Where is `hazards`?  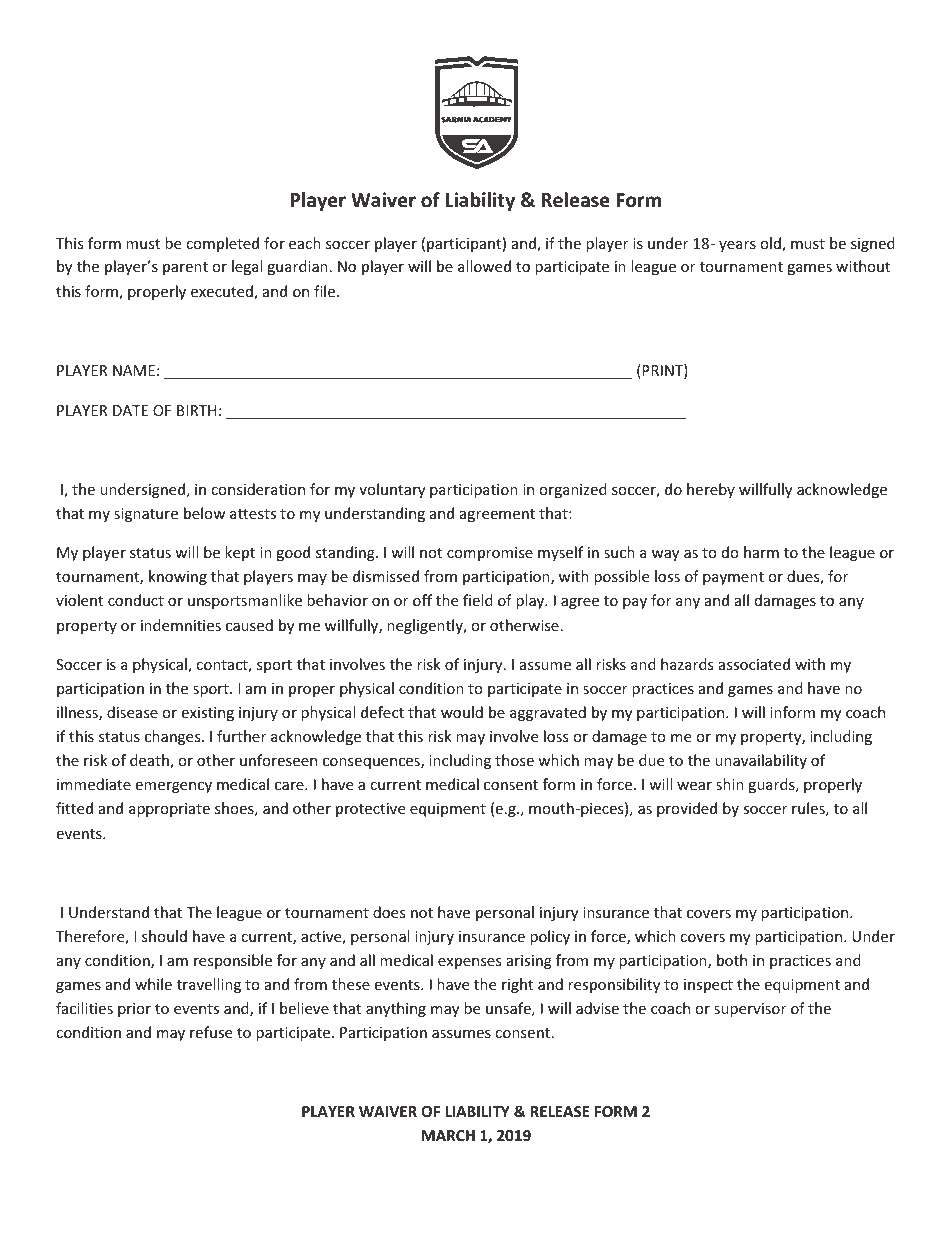 hazards is located at coordinates (687, 664).
